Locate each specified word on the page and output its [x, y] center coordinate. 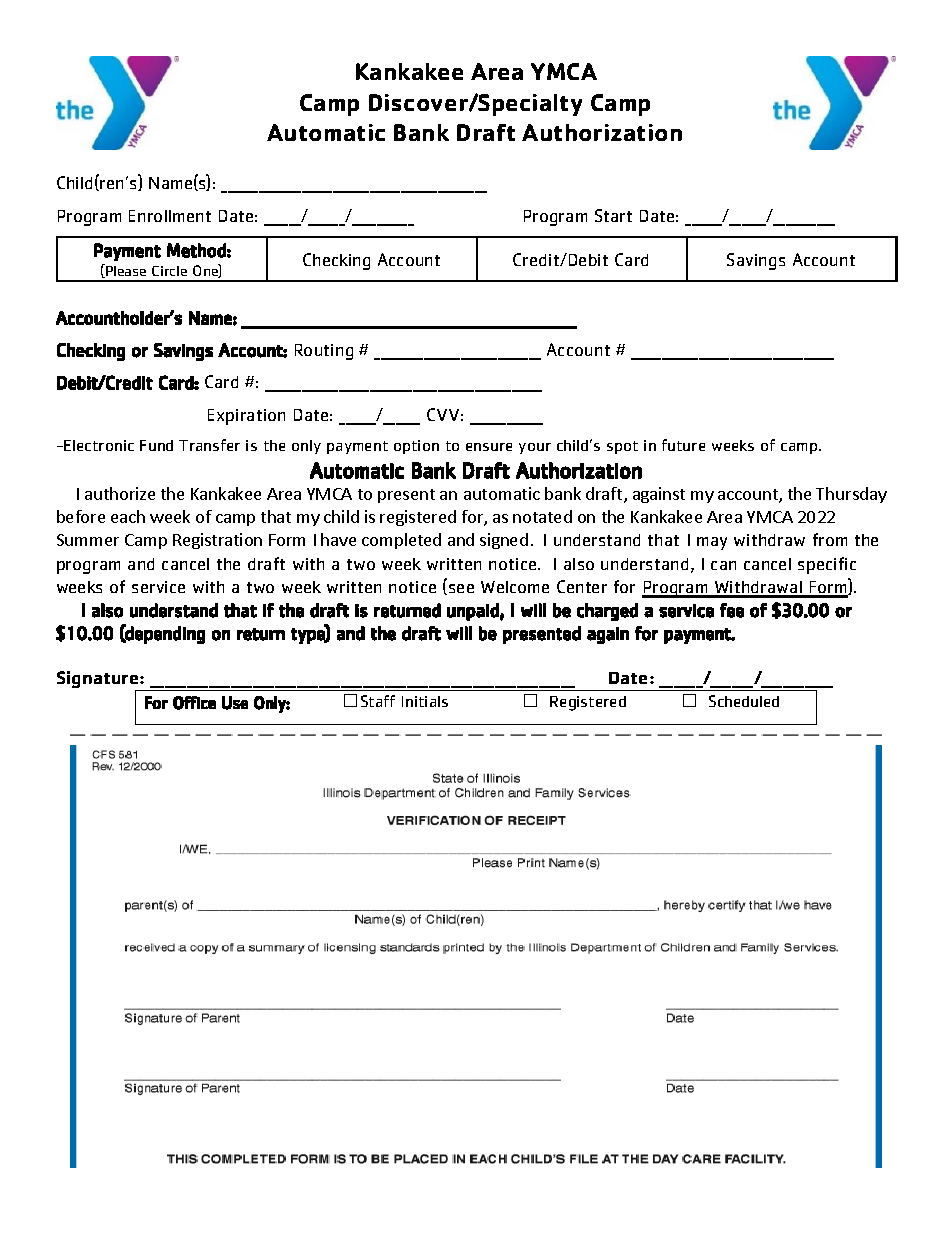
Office [194, 703]
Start [613, 215]
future [683, 445]
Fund [156, 445]
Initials [425, 701]
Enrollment [170, 216]
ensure [489, 447]
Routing [324, 352]
